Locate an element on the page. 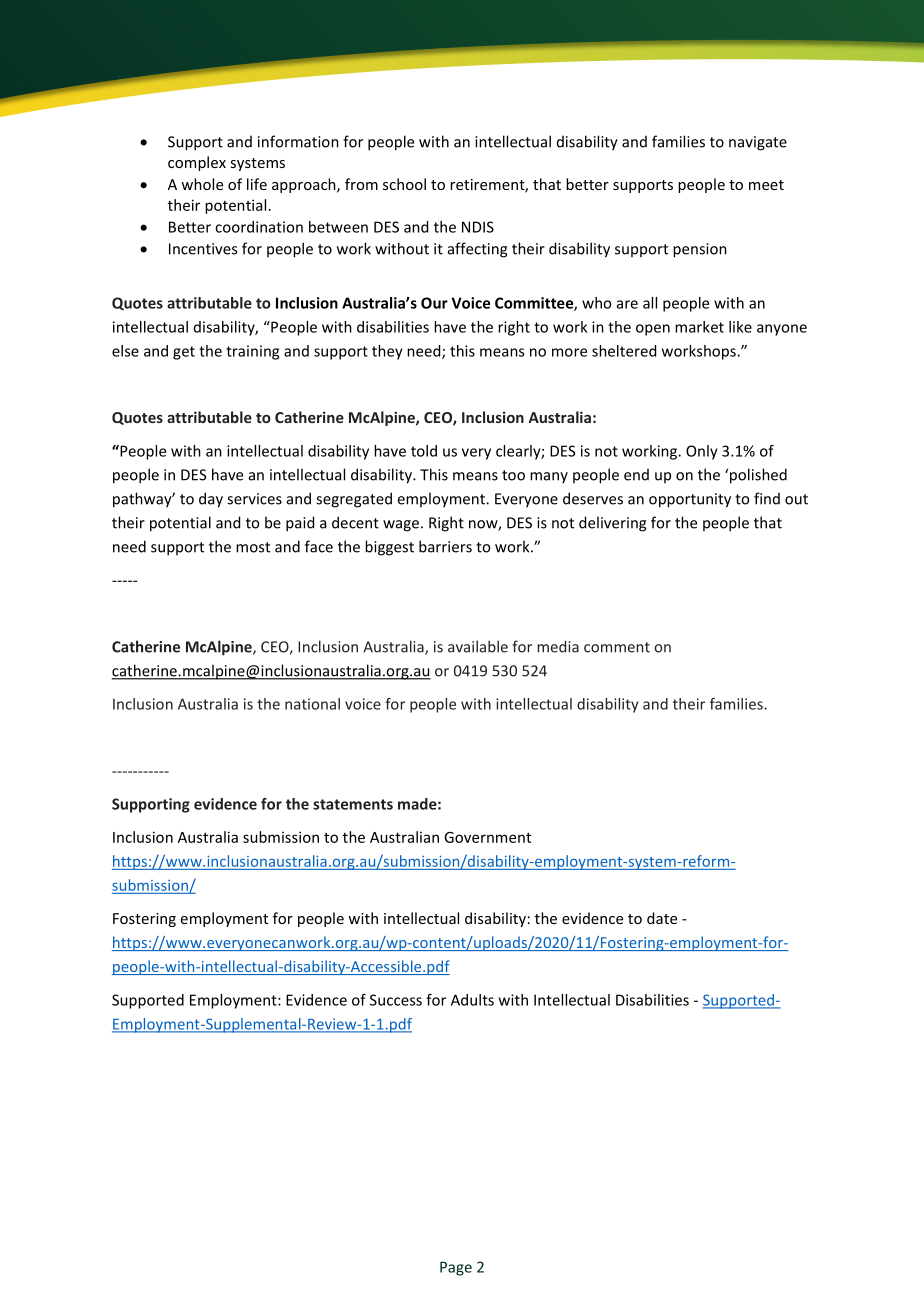  whole is located at coordinates (202, 184).
